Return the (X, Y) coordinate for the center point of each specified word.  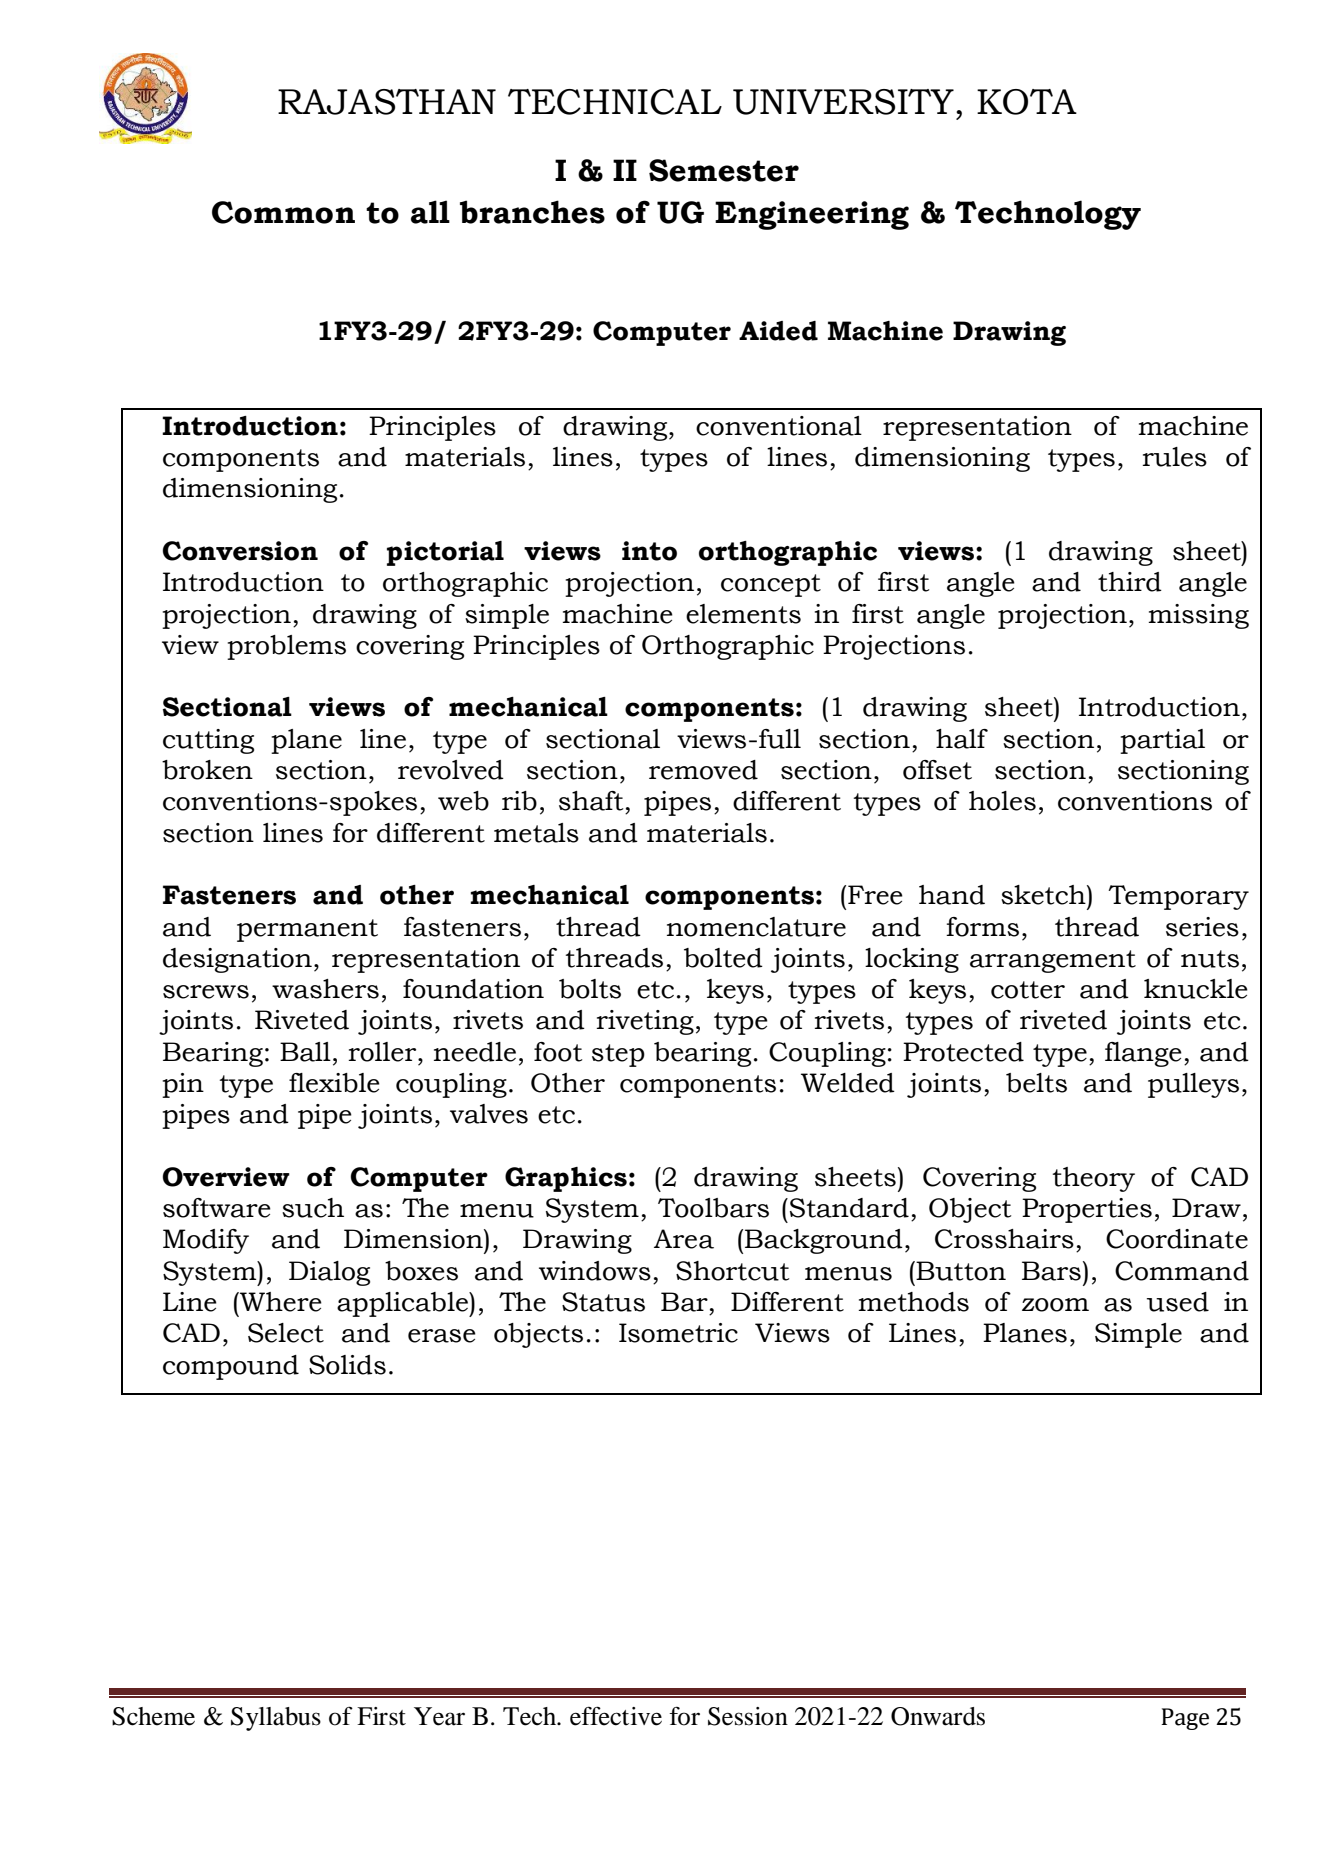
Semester (724, 170)
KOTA (1027, 102)
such (313, 1208)
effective (616, 1716)
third (1130, 582)
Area (684, 1239)
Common (283, 212)
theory (1094, 1179)
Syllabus (276, 1719)
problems (286, 647)
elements (743, 614)
